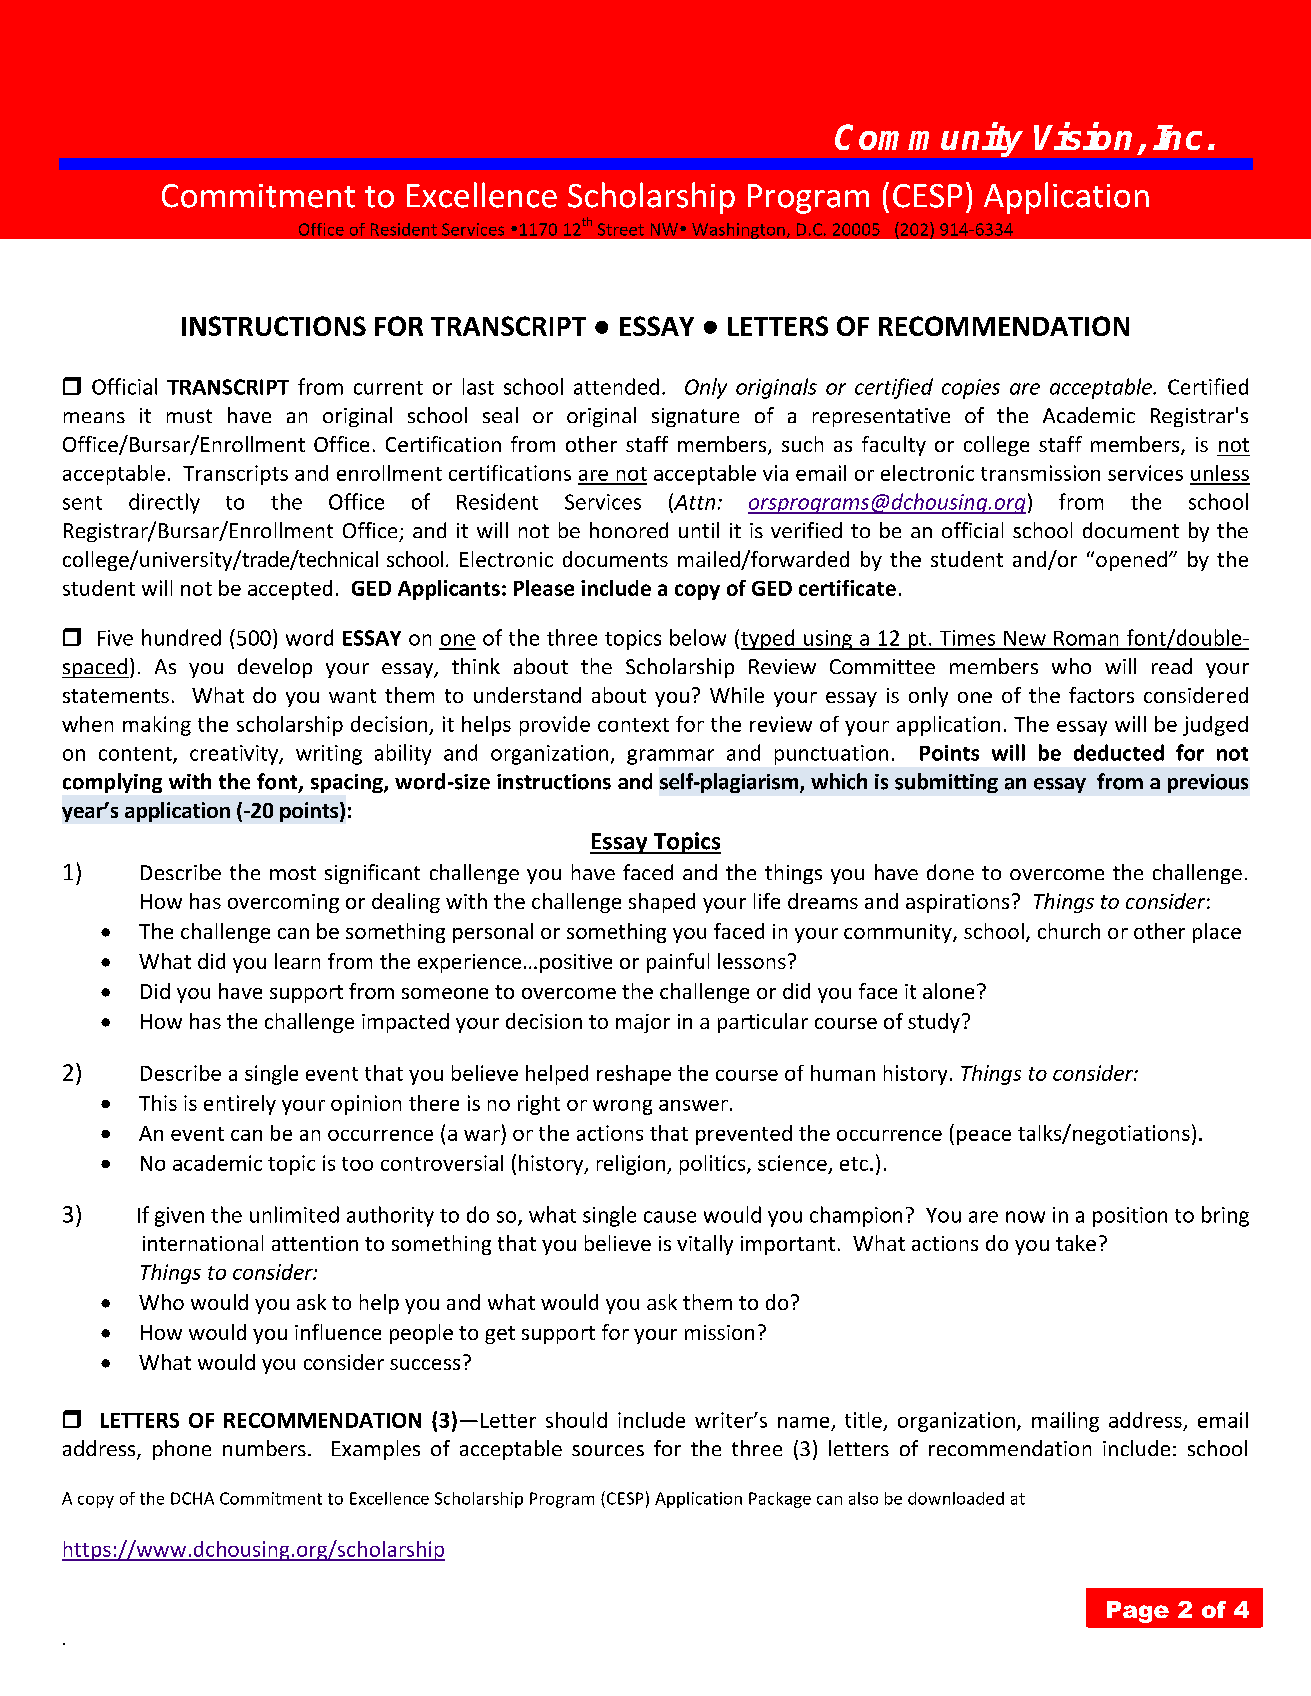 The height and width of the document is (1696, 1311). I want to click on overcoming, so click(283, 903).
